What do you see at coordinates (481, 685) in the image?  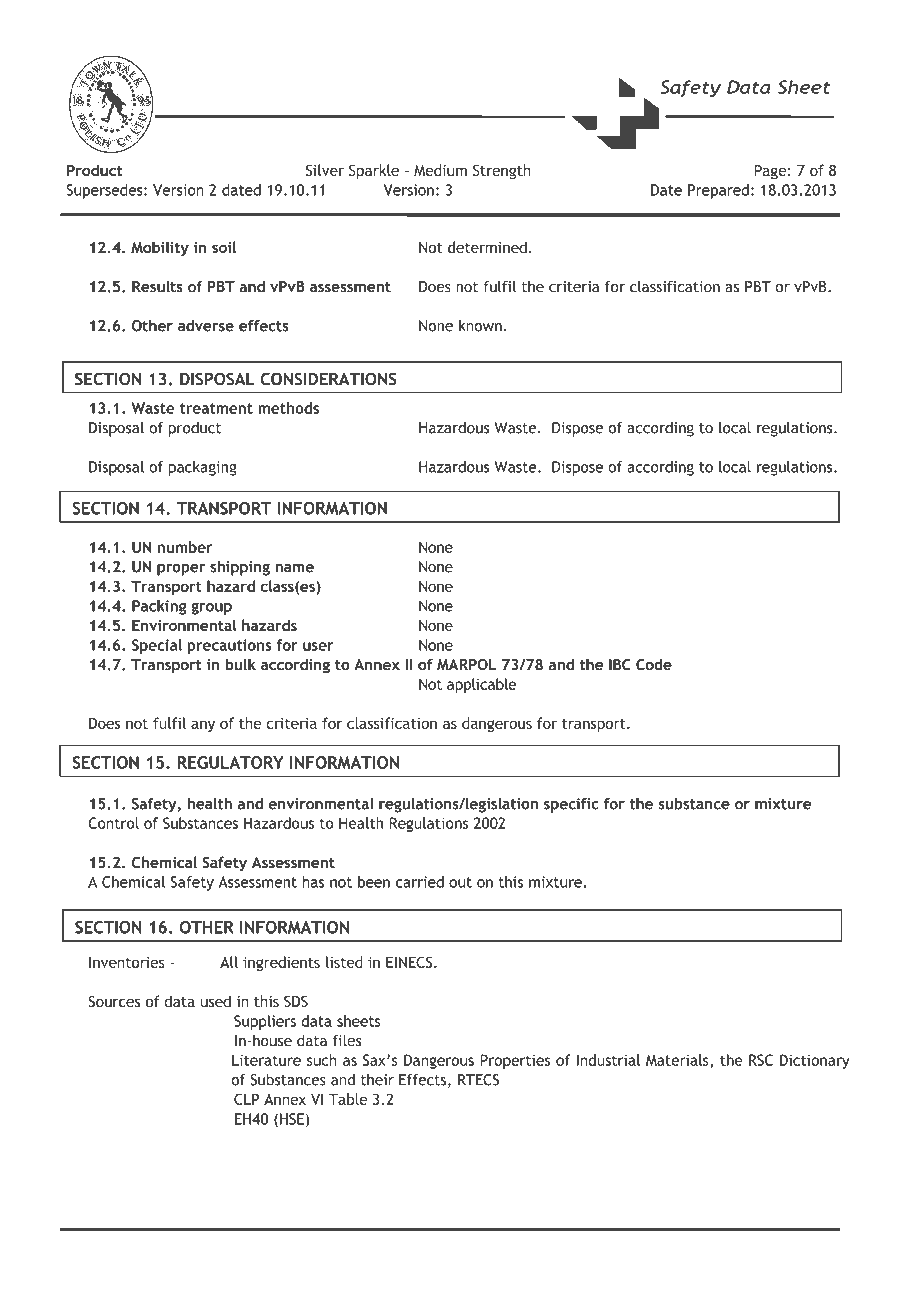 I see `applicable` at bounding box center [481, 685].
